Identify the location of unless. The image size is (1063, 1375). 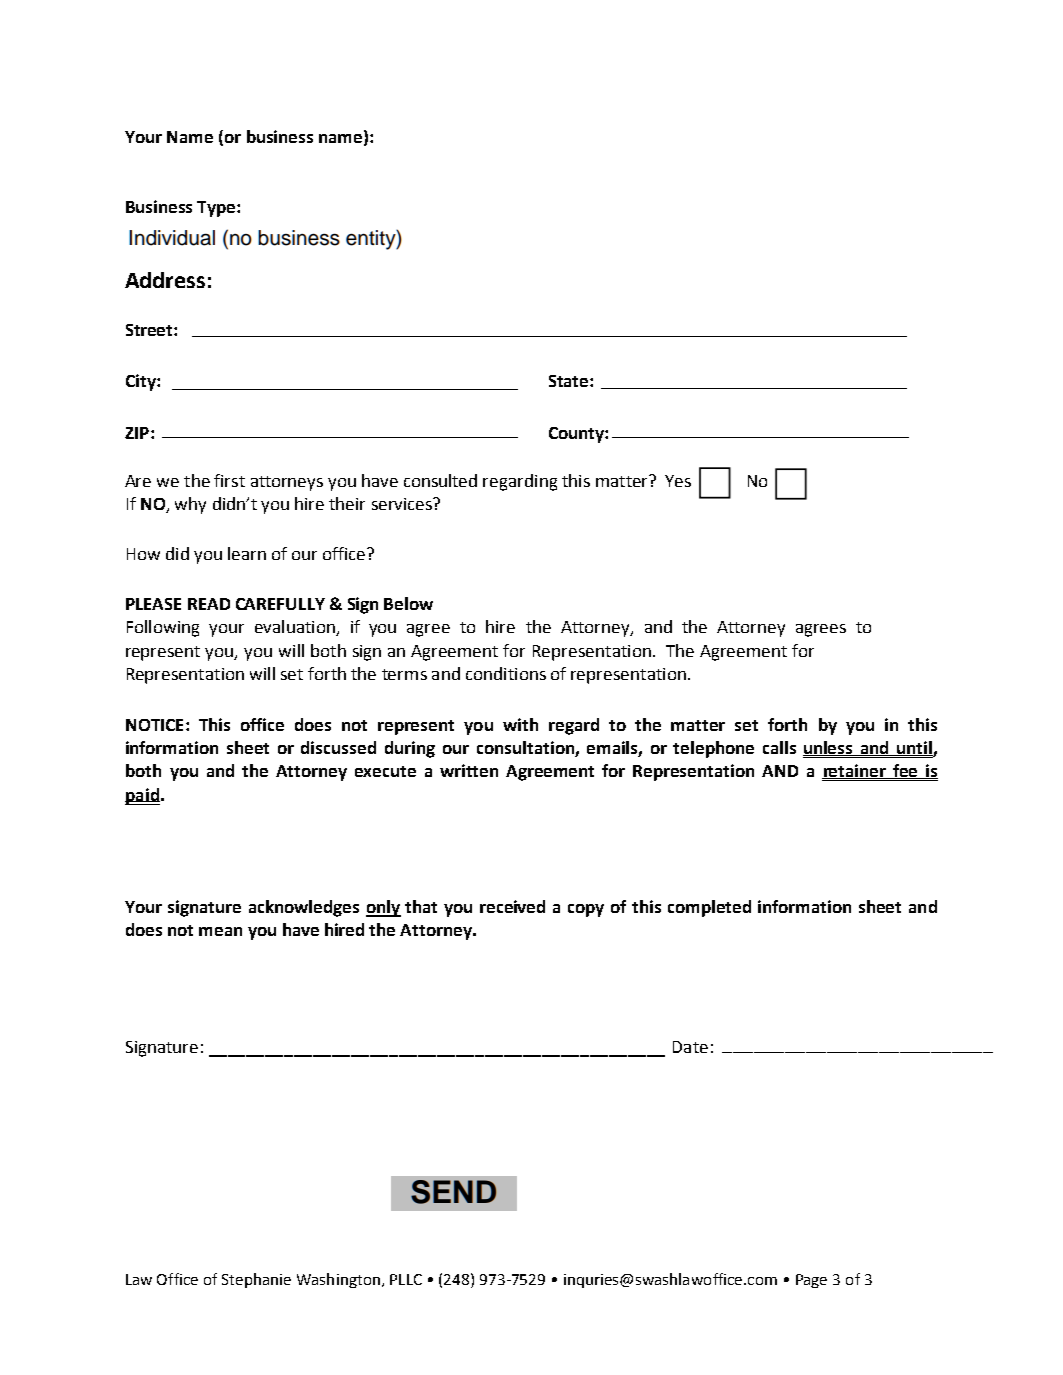
(829, 748).
